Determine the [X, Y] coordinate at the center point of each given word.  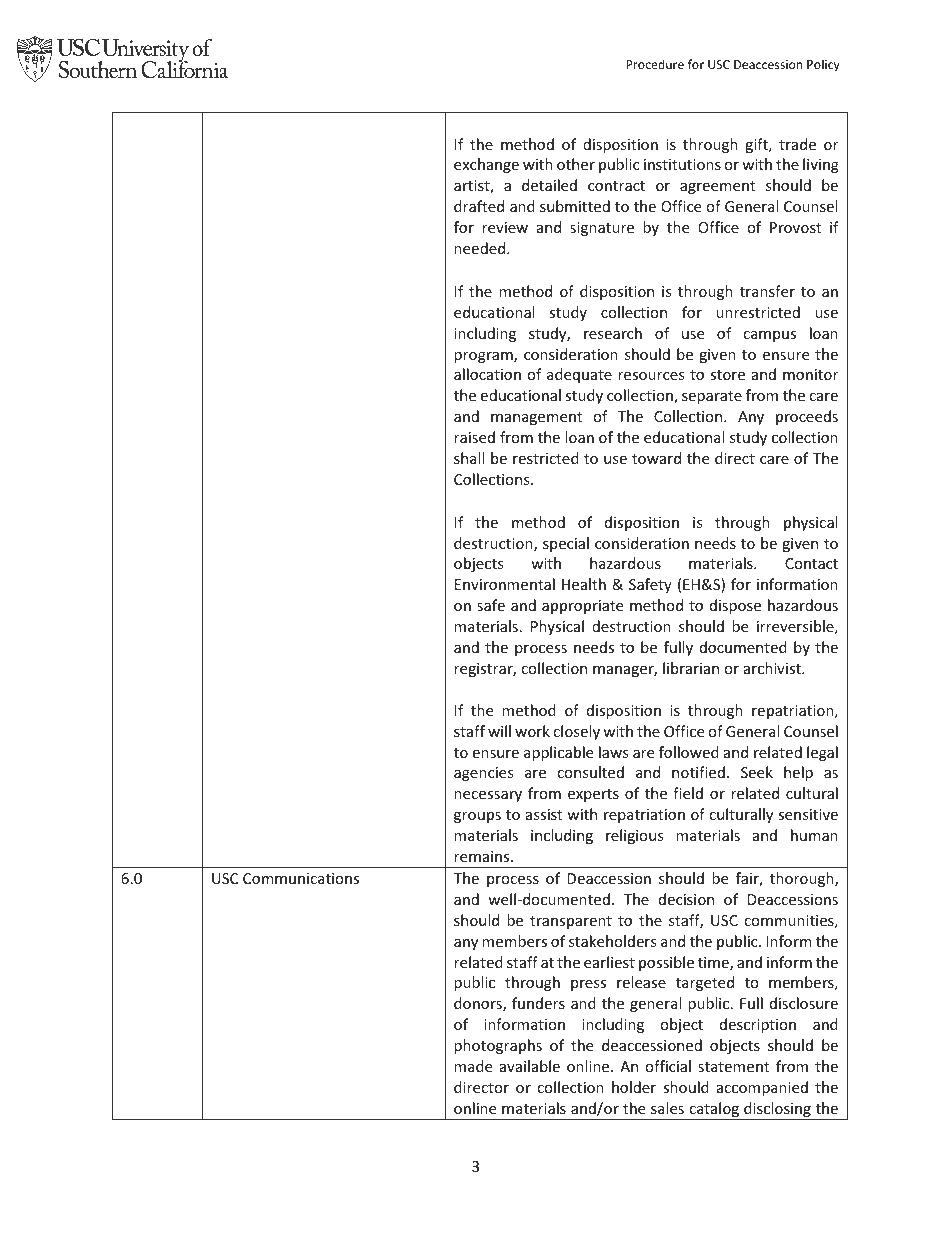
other [576, 164]
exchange [486, 165]
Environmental [505, 584]
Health [584, 584]
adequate [579, 375]
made [473, 1066]
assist [544, 814]
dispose [735, 606]
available [530, 1066]
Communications [301, 878]
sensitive [808, 814]
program [484, 357]
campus [769, 336]
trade [797, 144]
